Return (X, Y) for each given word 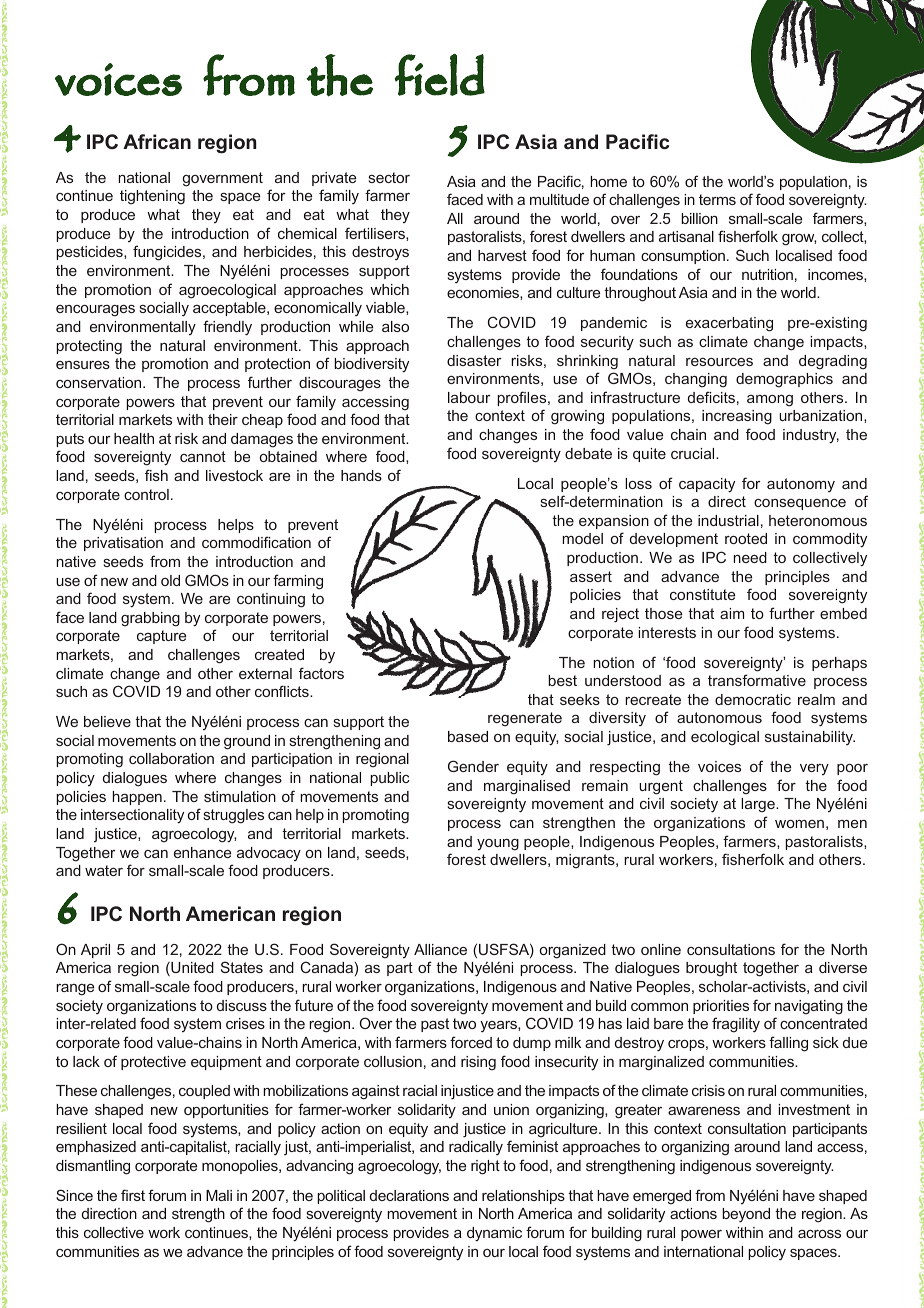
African (157, 141)
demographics (784, 380)
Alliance (440, 949)
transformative (757, 680)
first (133, 1195)
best (562, 680)
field (440, 75)
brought (711, 969)
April (95, 951)
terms (717, 199)
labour (469, 397)
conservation (100, 382)
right (485, 1167)
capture (161, 637)
